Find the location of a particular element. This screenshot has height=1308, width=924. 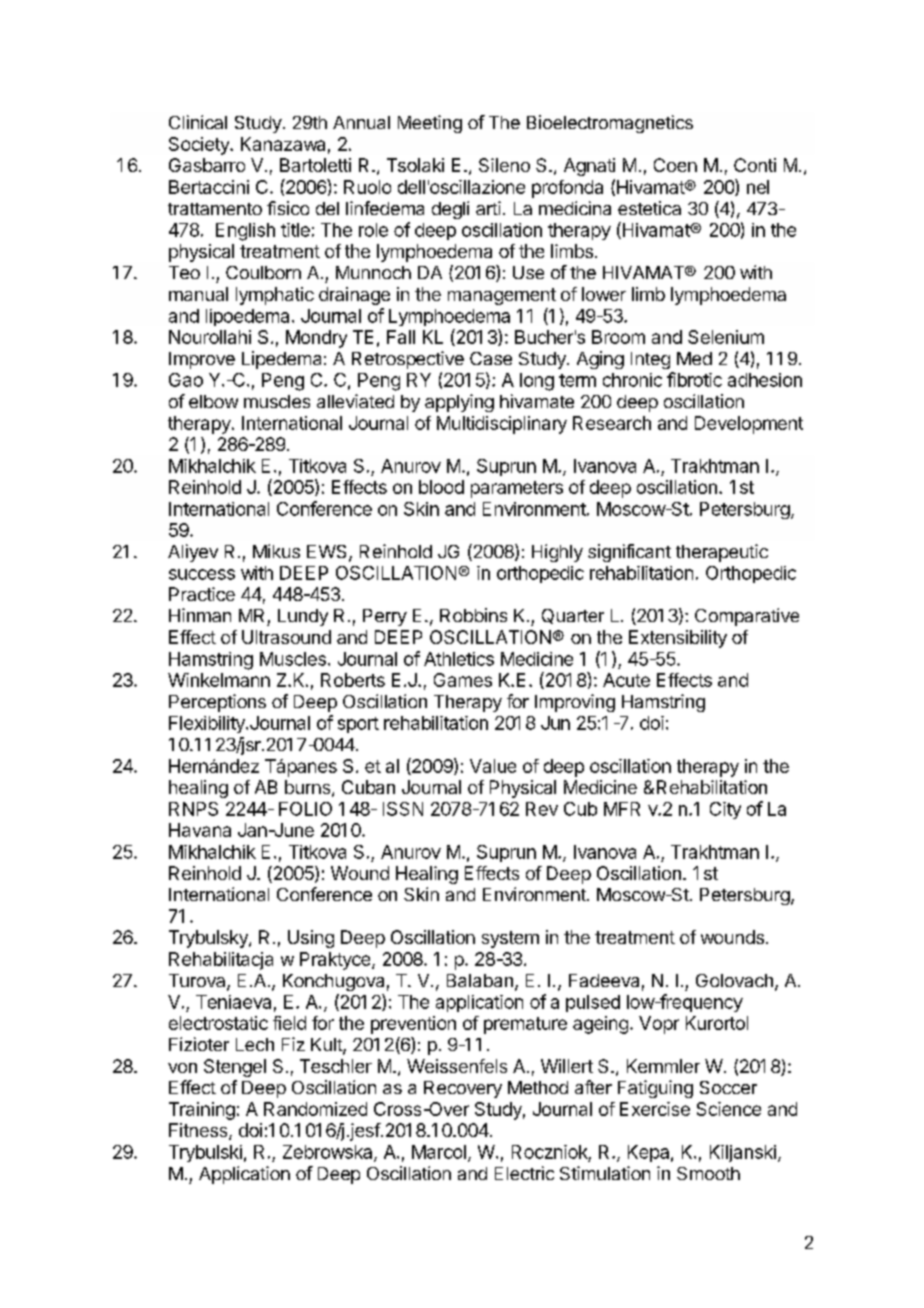

Extensibility is located at coordinates (678, 639).
